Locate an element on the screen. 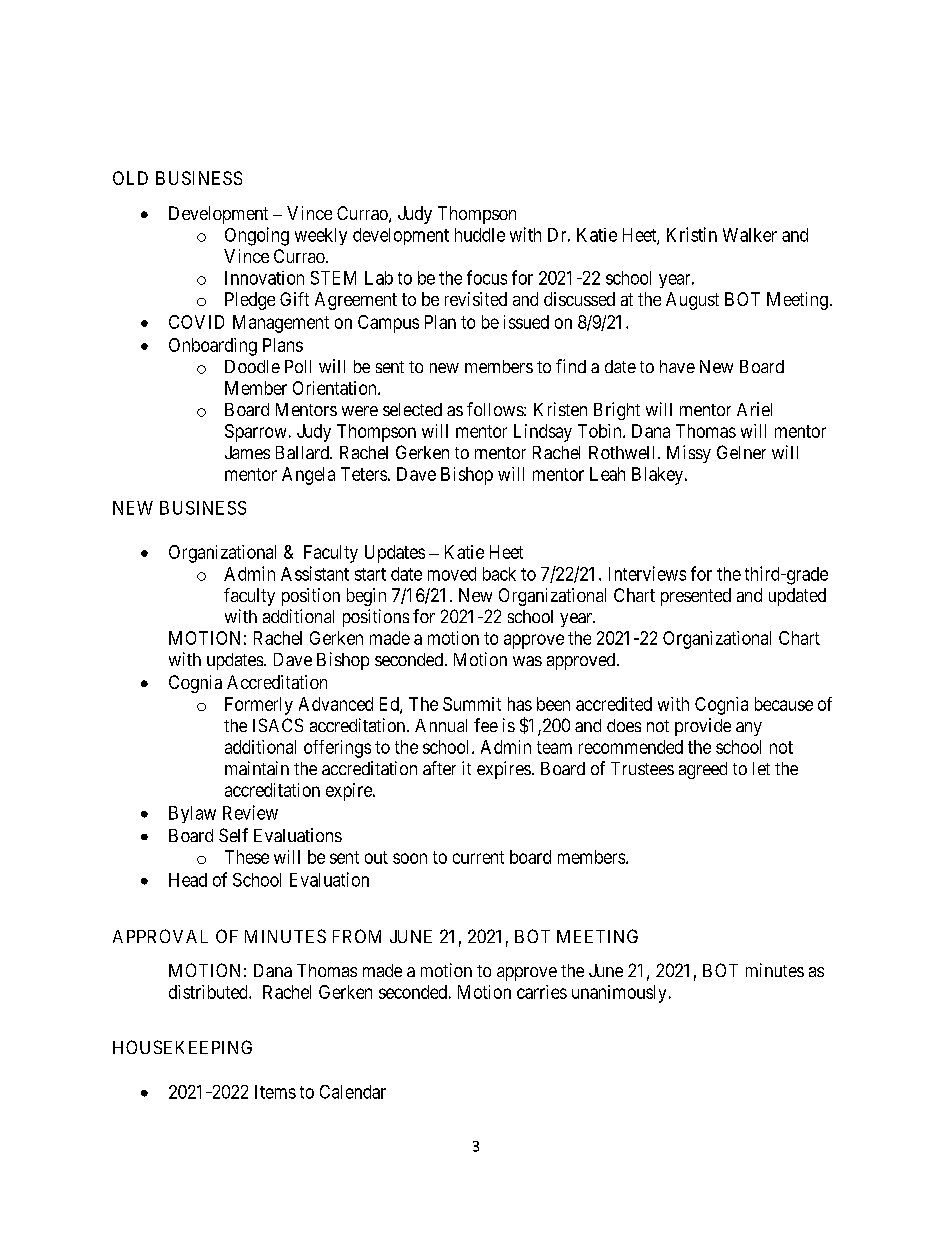  was is located at coordinates (527, 661).
